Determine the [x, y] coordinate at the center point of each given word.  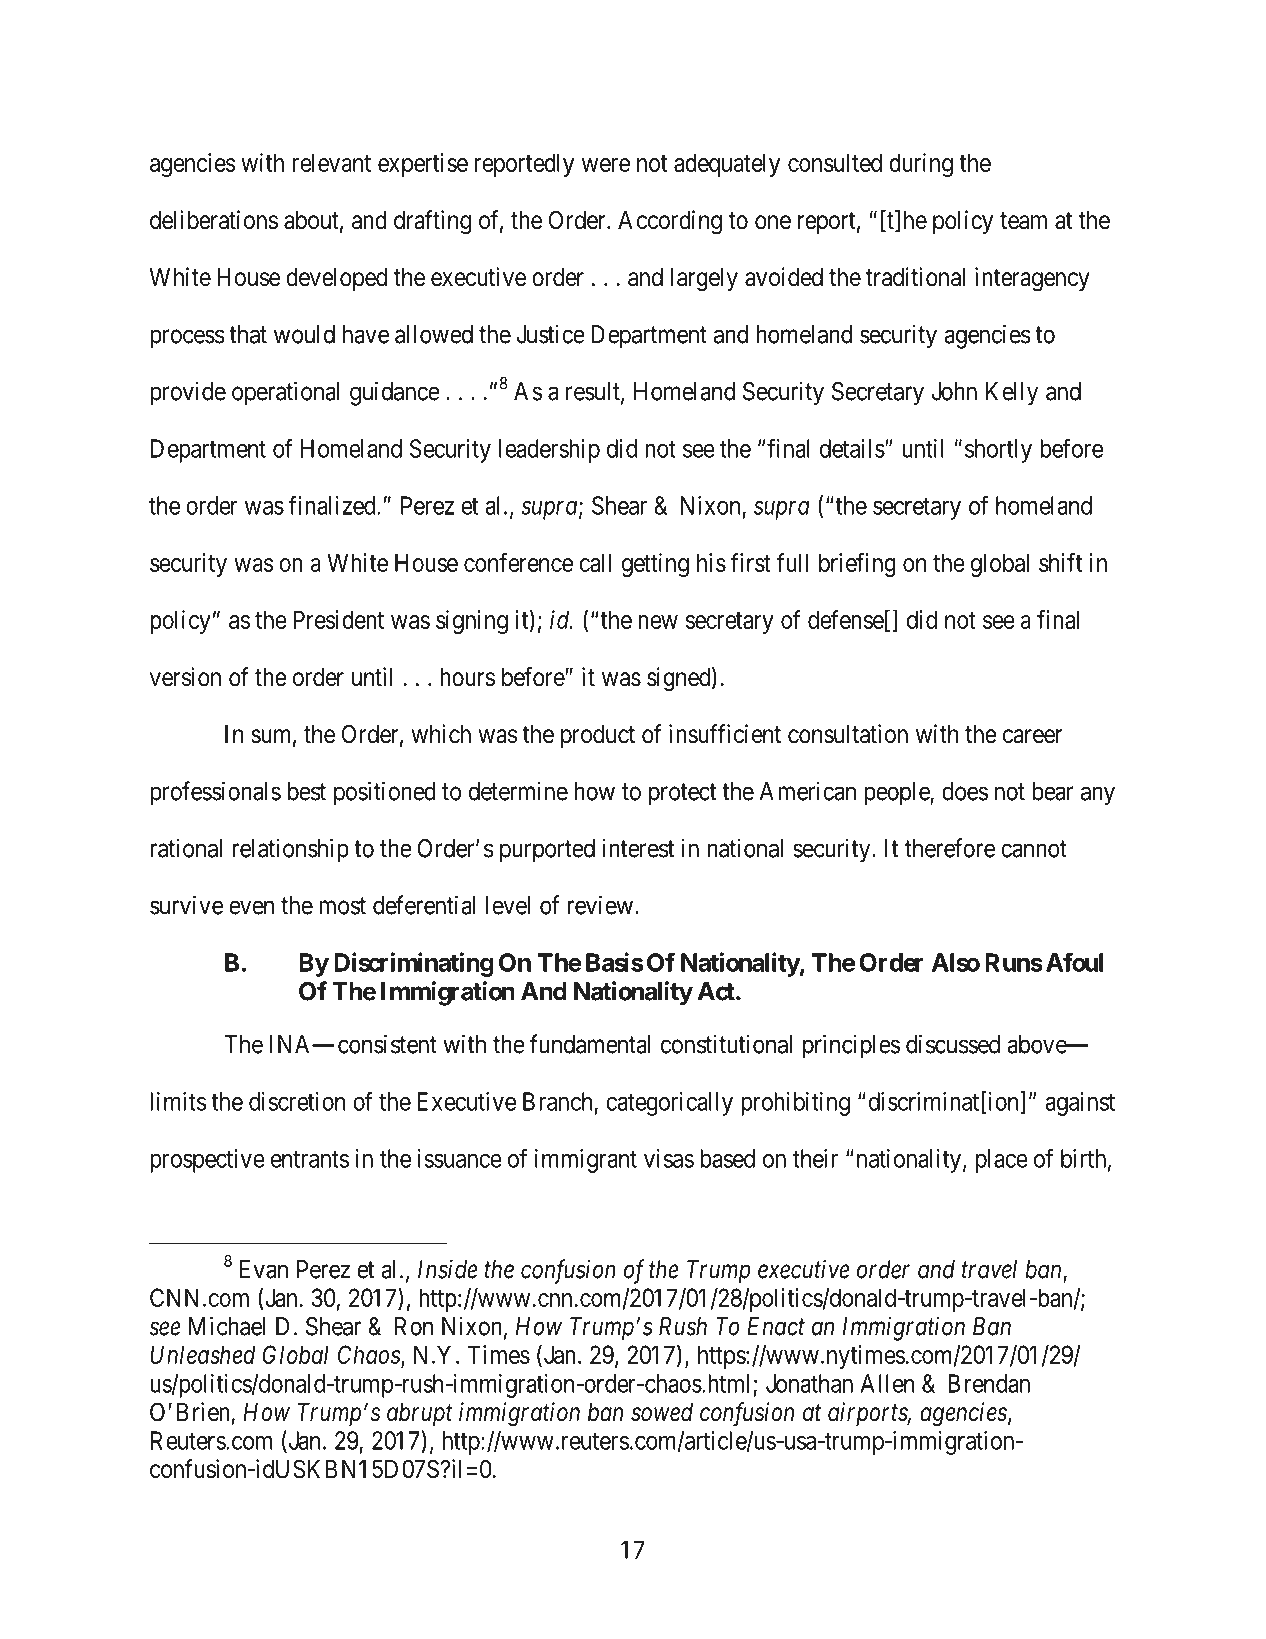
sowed [662, 1412]
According [670, 222]
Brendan [989, 1383]
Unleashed [202, 1354]
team [1023, 221]
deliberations [214, 220]
